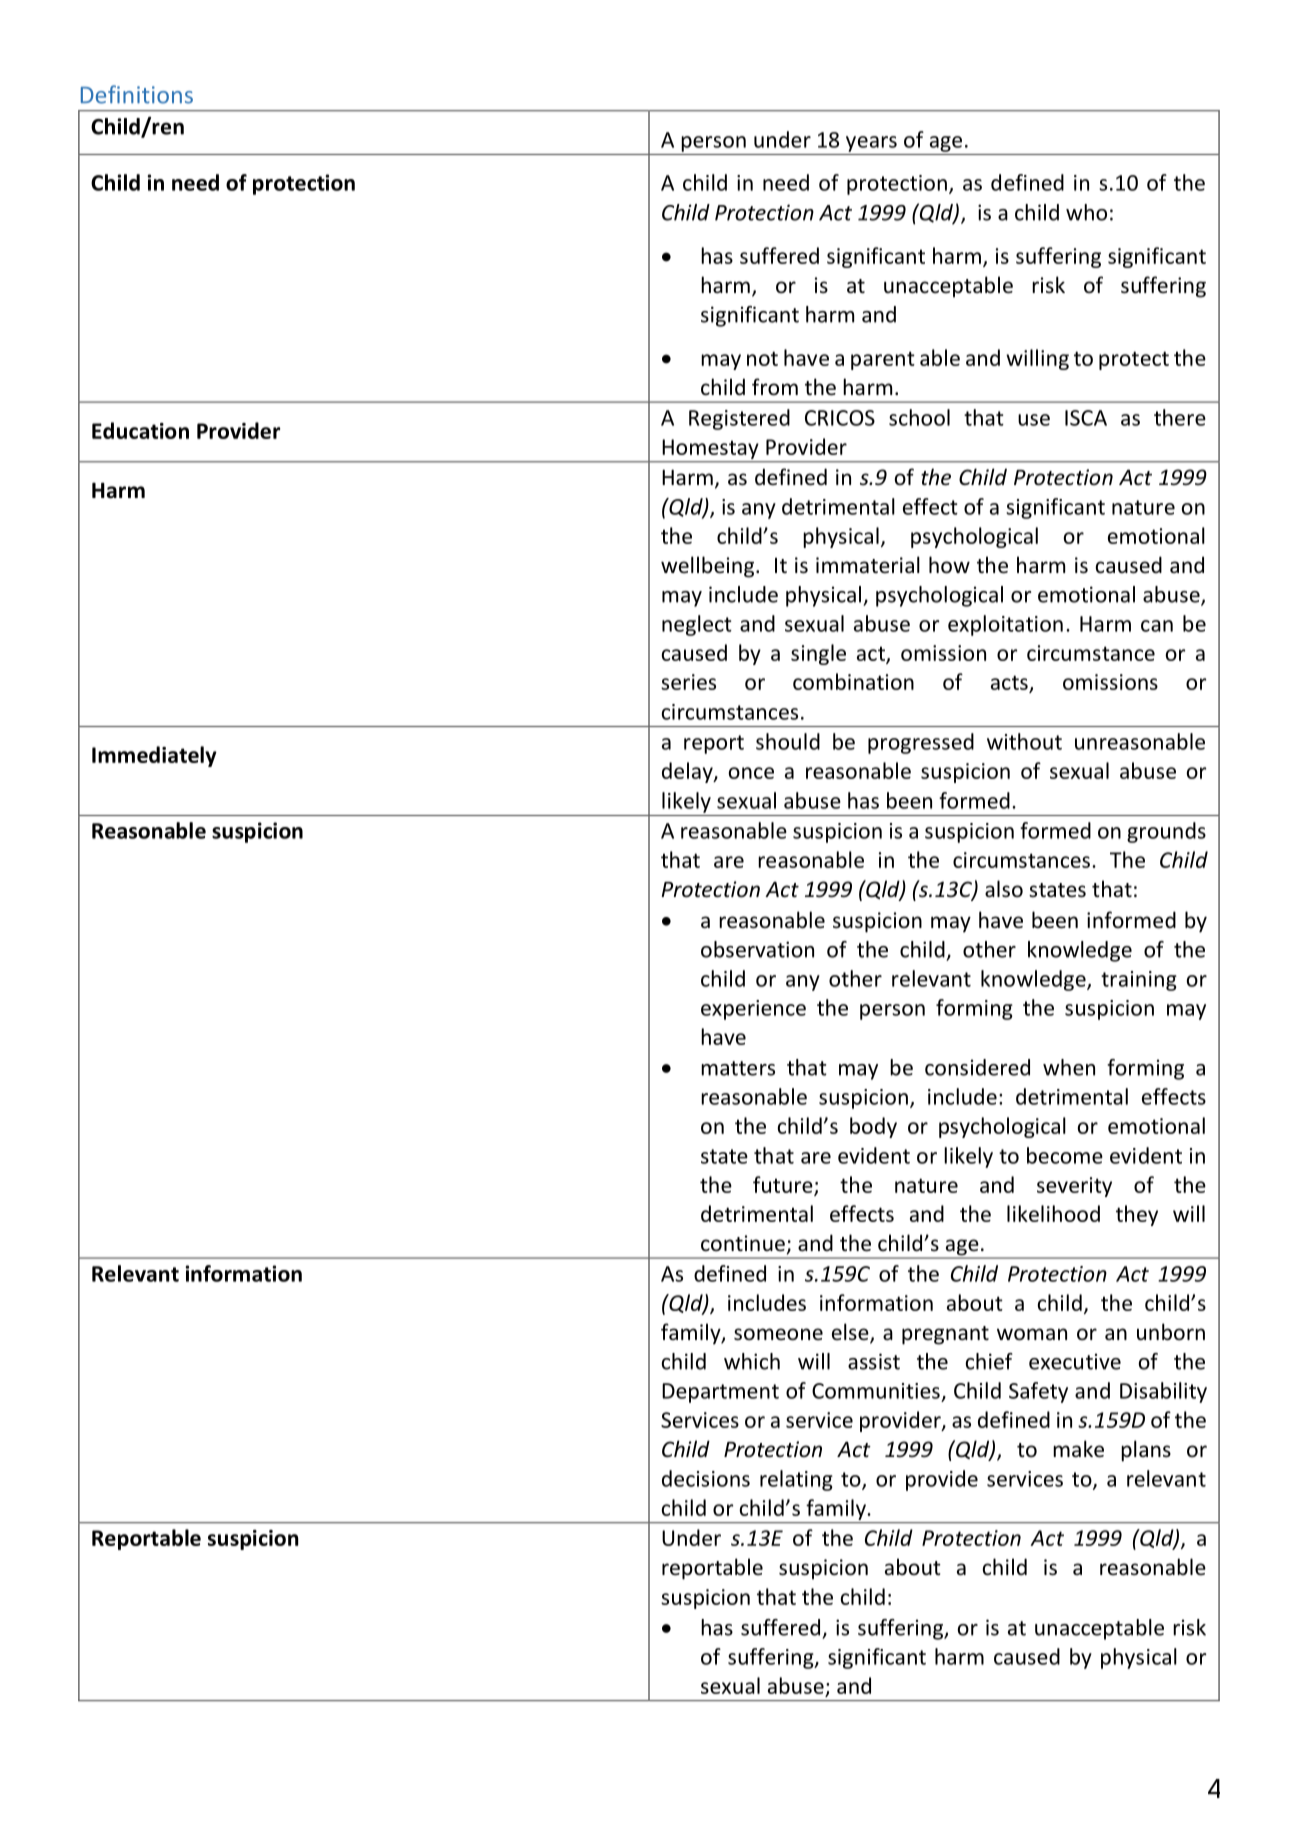 The height and width of the page is (1835, 1298). I want to click on training, so click(1139, 981).
